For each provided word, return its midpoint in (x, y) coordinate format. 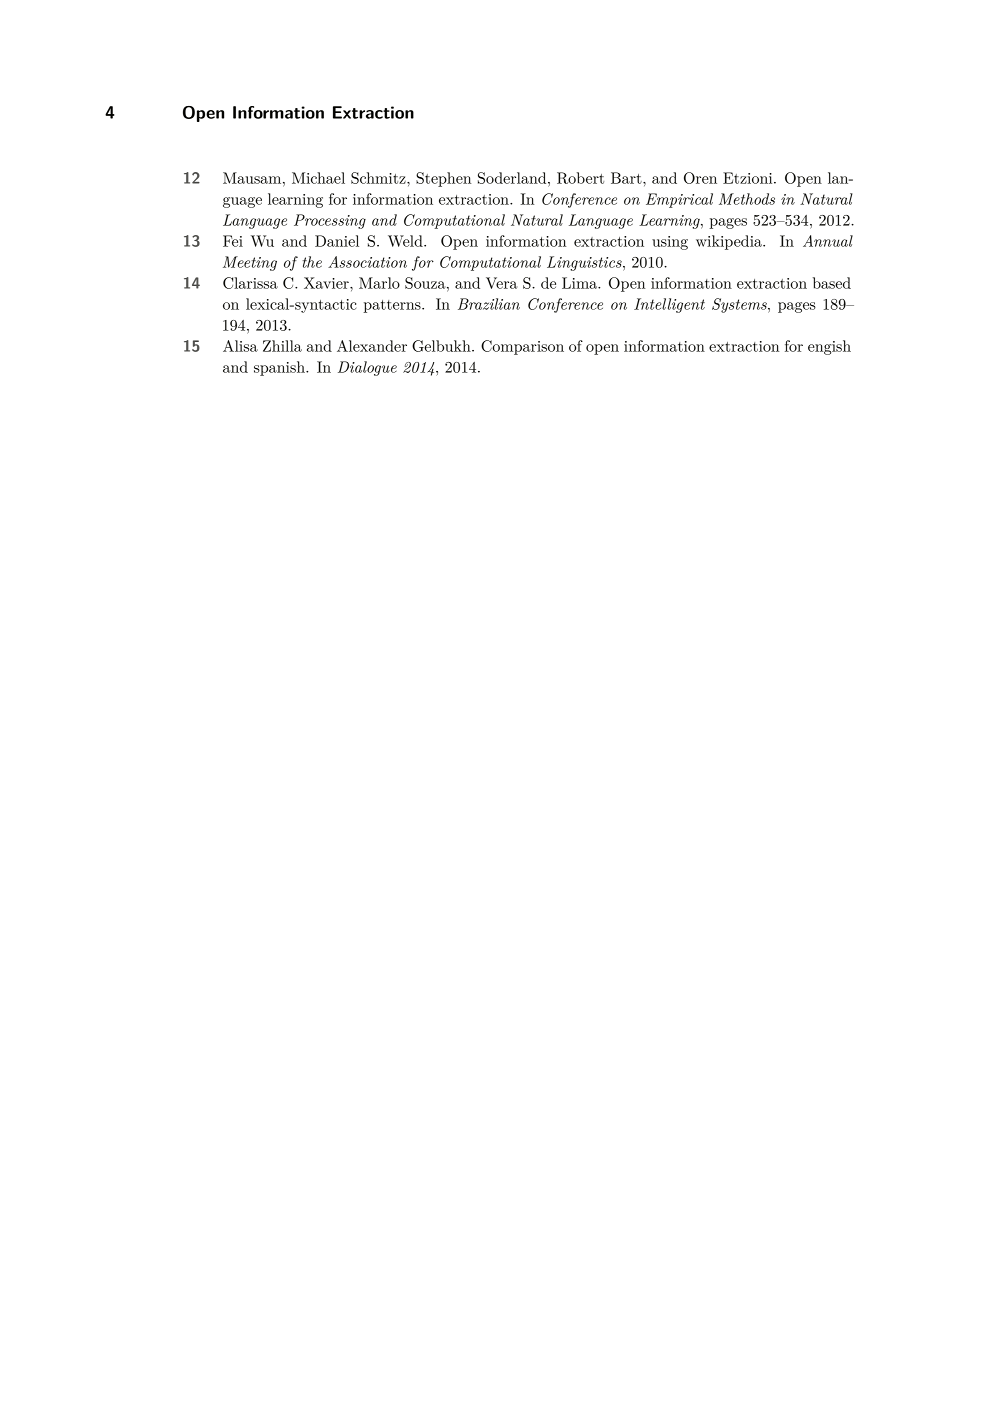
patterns (393, 306)
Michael (318, 178)
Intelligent (669, 305)
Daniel (337, 241)
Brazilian (489, 304)
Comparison (522, 347)
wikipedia (730, 242)
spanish (280, 368)
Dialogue (367, 368)
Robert (580, 178)
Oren (700, 178)
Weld (406, 241)
